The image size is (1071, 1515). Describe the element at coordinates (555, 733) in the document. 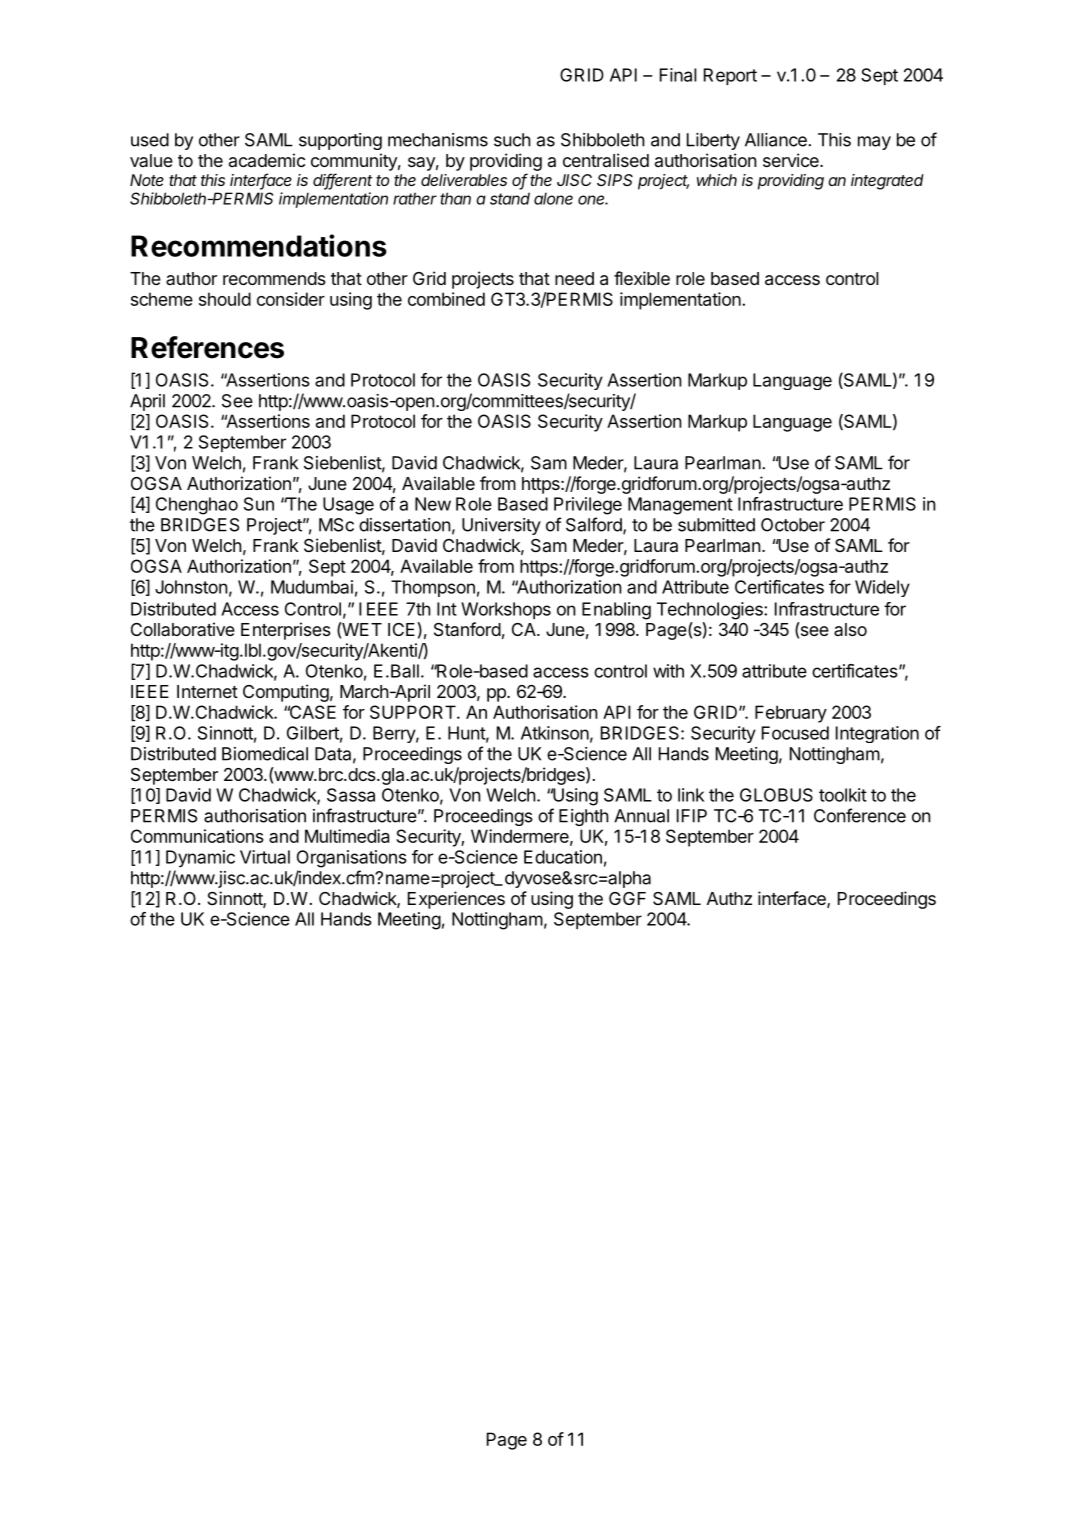

I see `Atkinson` at that location.
